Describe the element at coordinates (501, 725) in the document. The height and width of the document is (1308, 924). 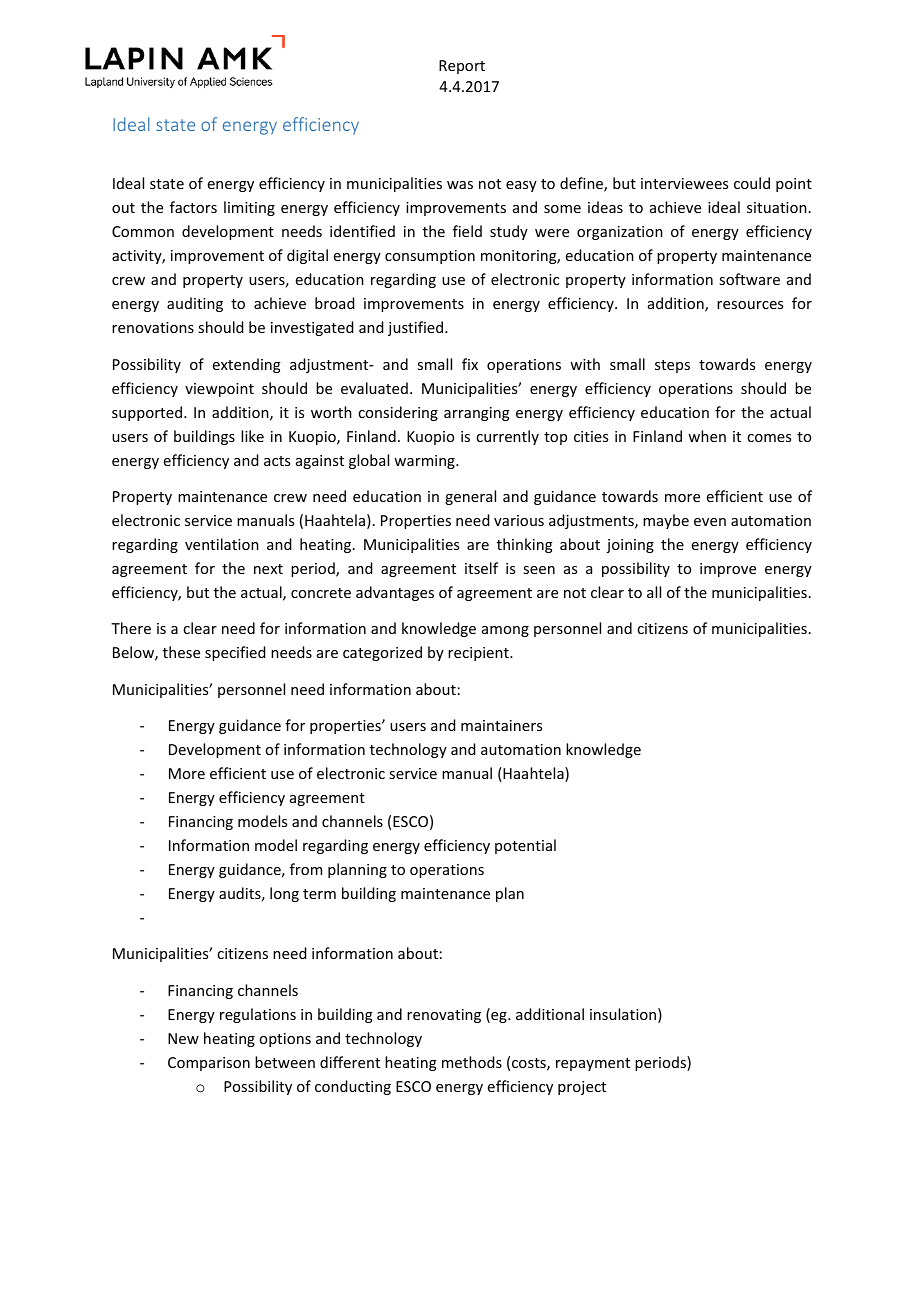
I see `maintainers` at that location.
